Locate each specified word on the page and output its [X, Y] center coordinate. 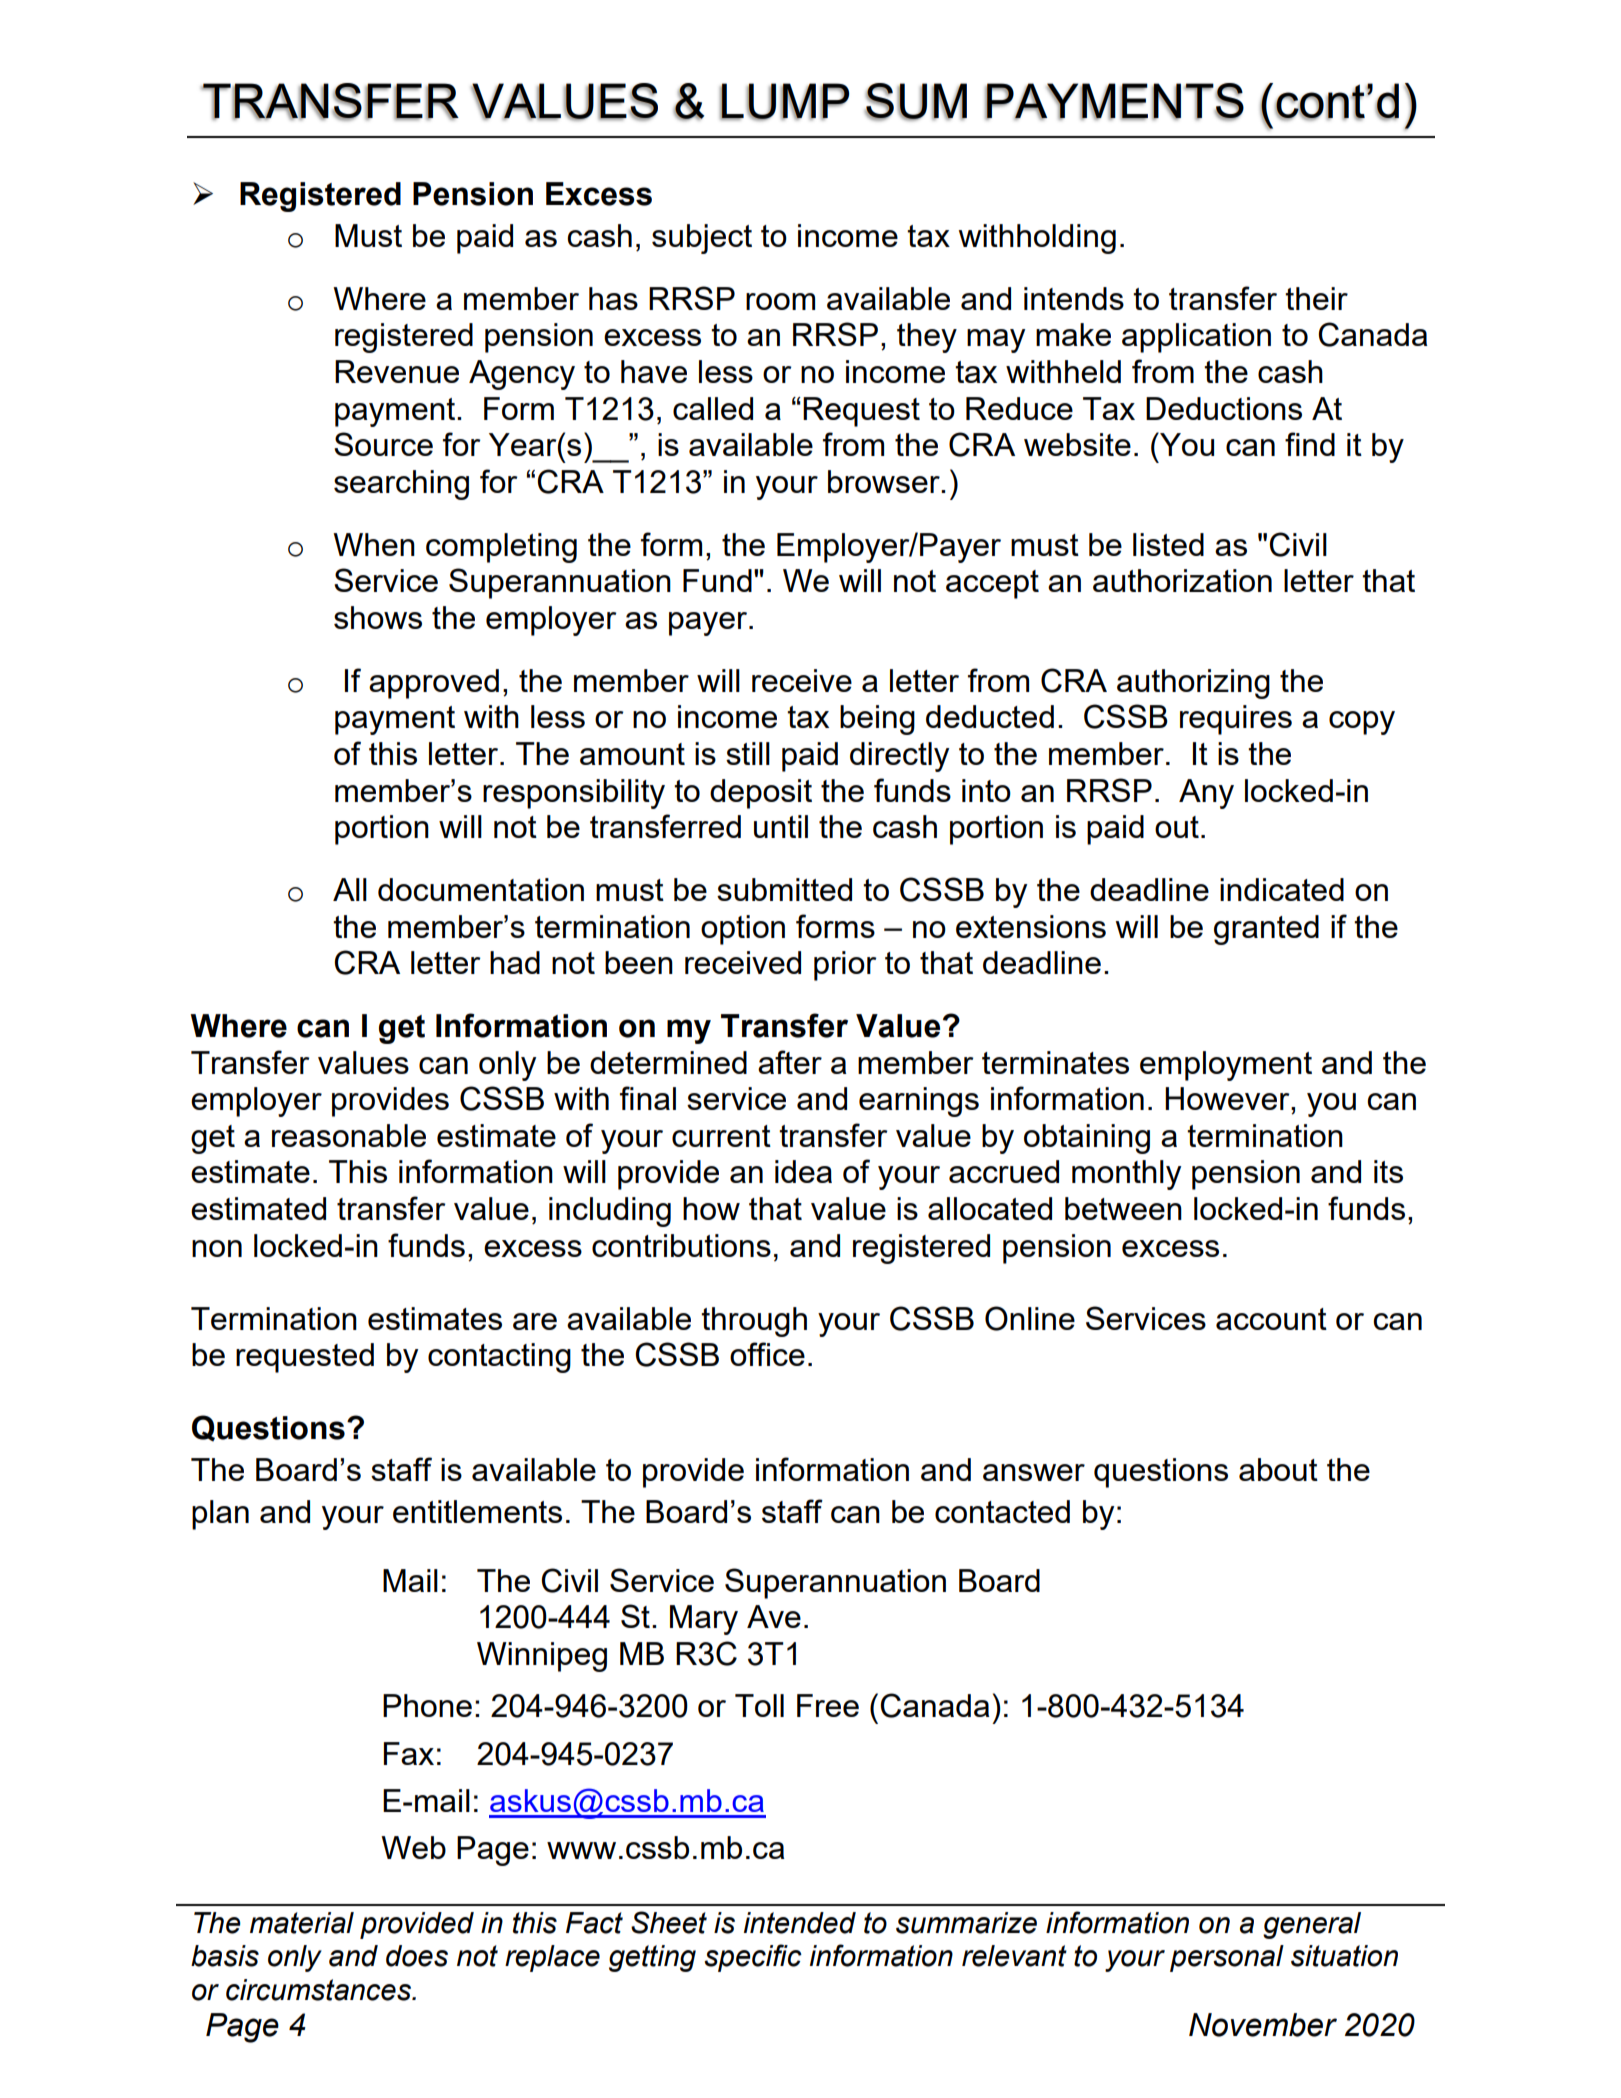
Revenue [397, 371]
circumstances [319, 1990]
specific [753, 1958]
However [1228, 1098]
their [1316, 298]
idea [803, 1171]
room [780, 301]
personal [1227, 1958]
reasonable [349, 1135]
